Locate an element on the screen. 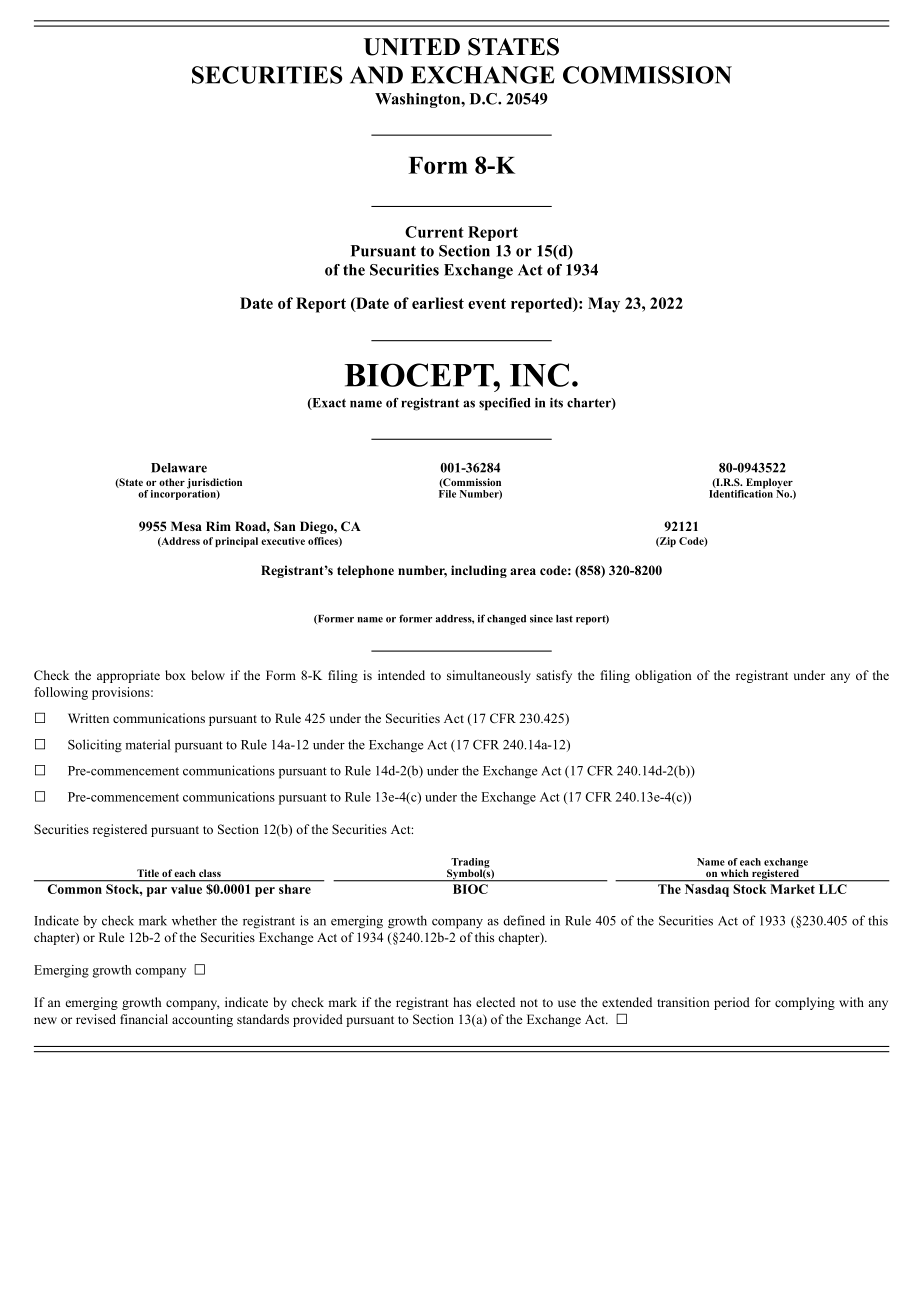  financial is located at coordinates (144, 1019).
